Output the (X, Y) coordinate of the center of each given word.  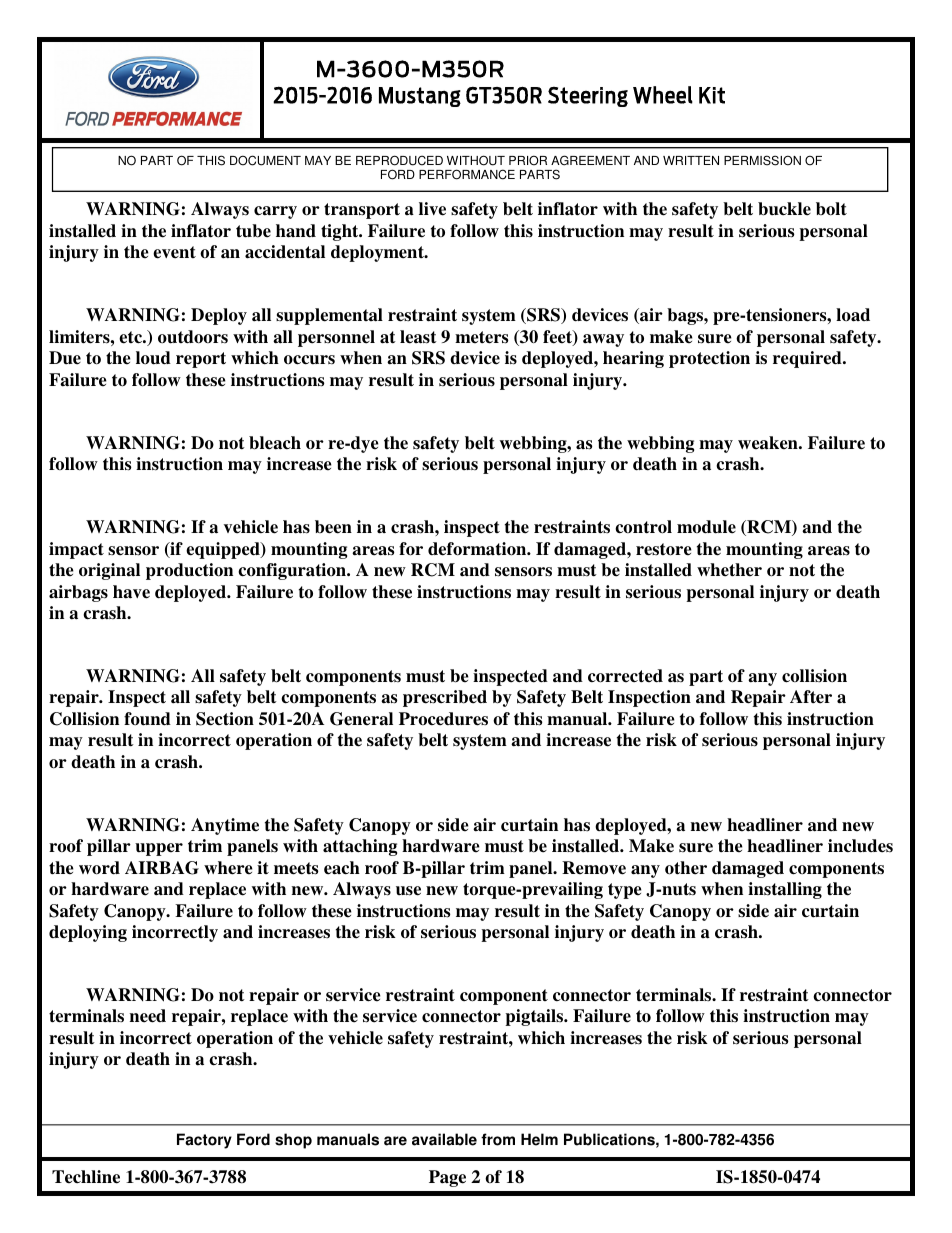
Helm (539, 1139)
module (706, 527)
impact (76, 550)
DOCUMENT (265, 160)
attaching (360, 847)
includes (860, 846)
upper (159, 849)
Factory (204, 1141)
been (333, 527)
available (444, 1139)
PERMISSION (762, 160)
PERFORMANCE (467, 174)
